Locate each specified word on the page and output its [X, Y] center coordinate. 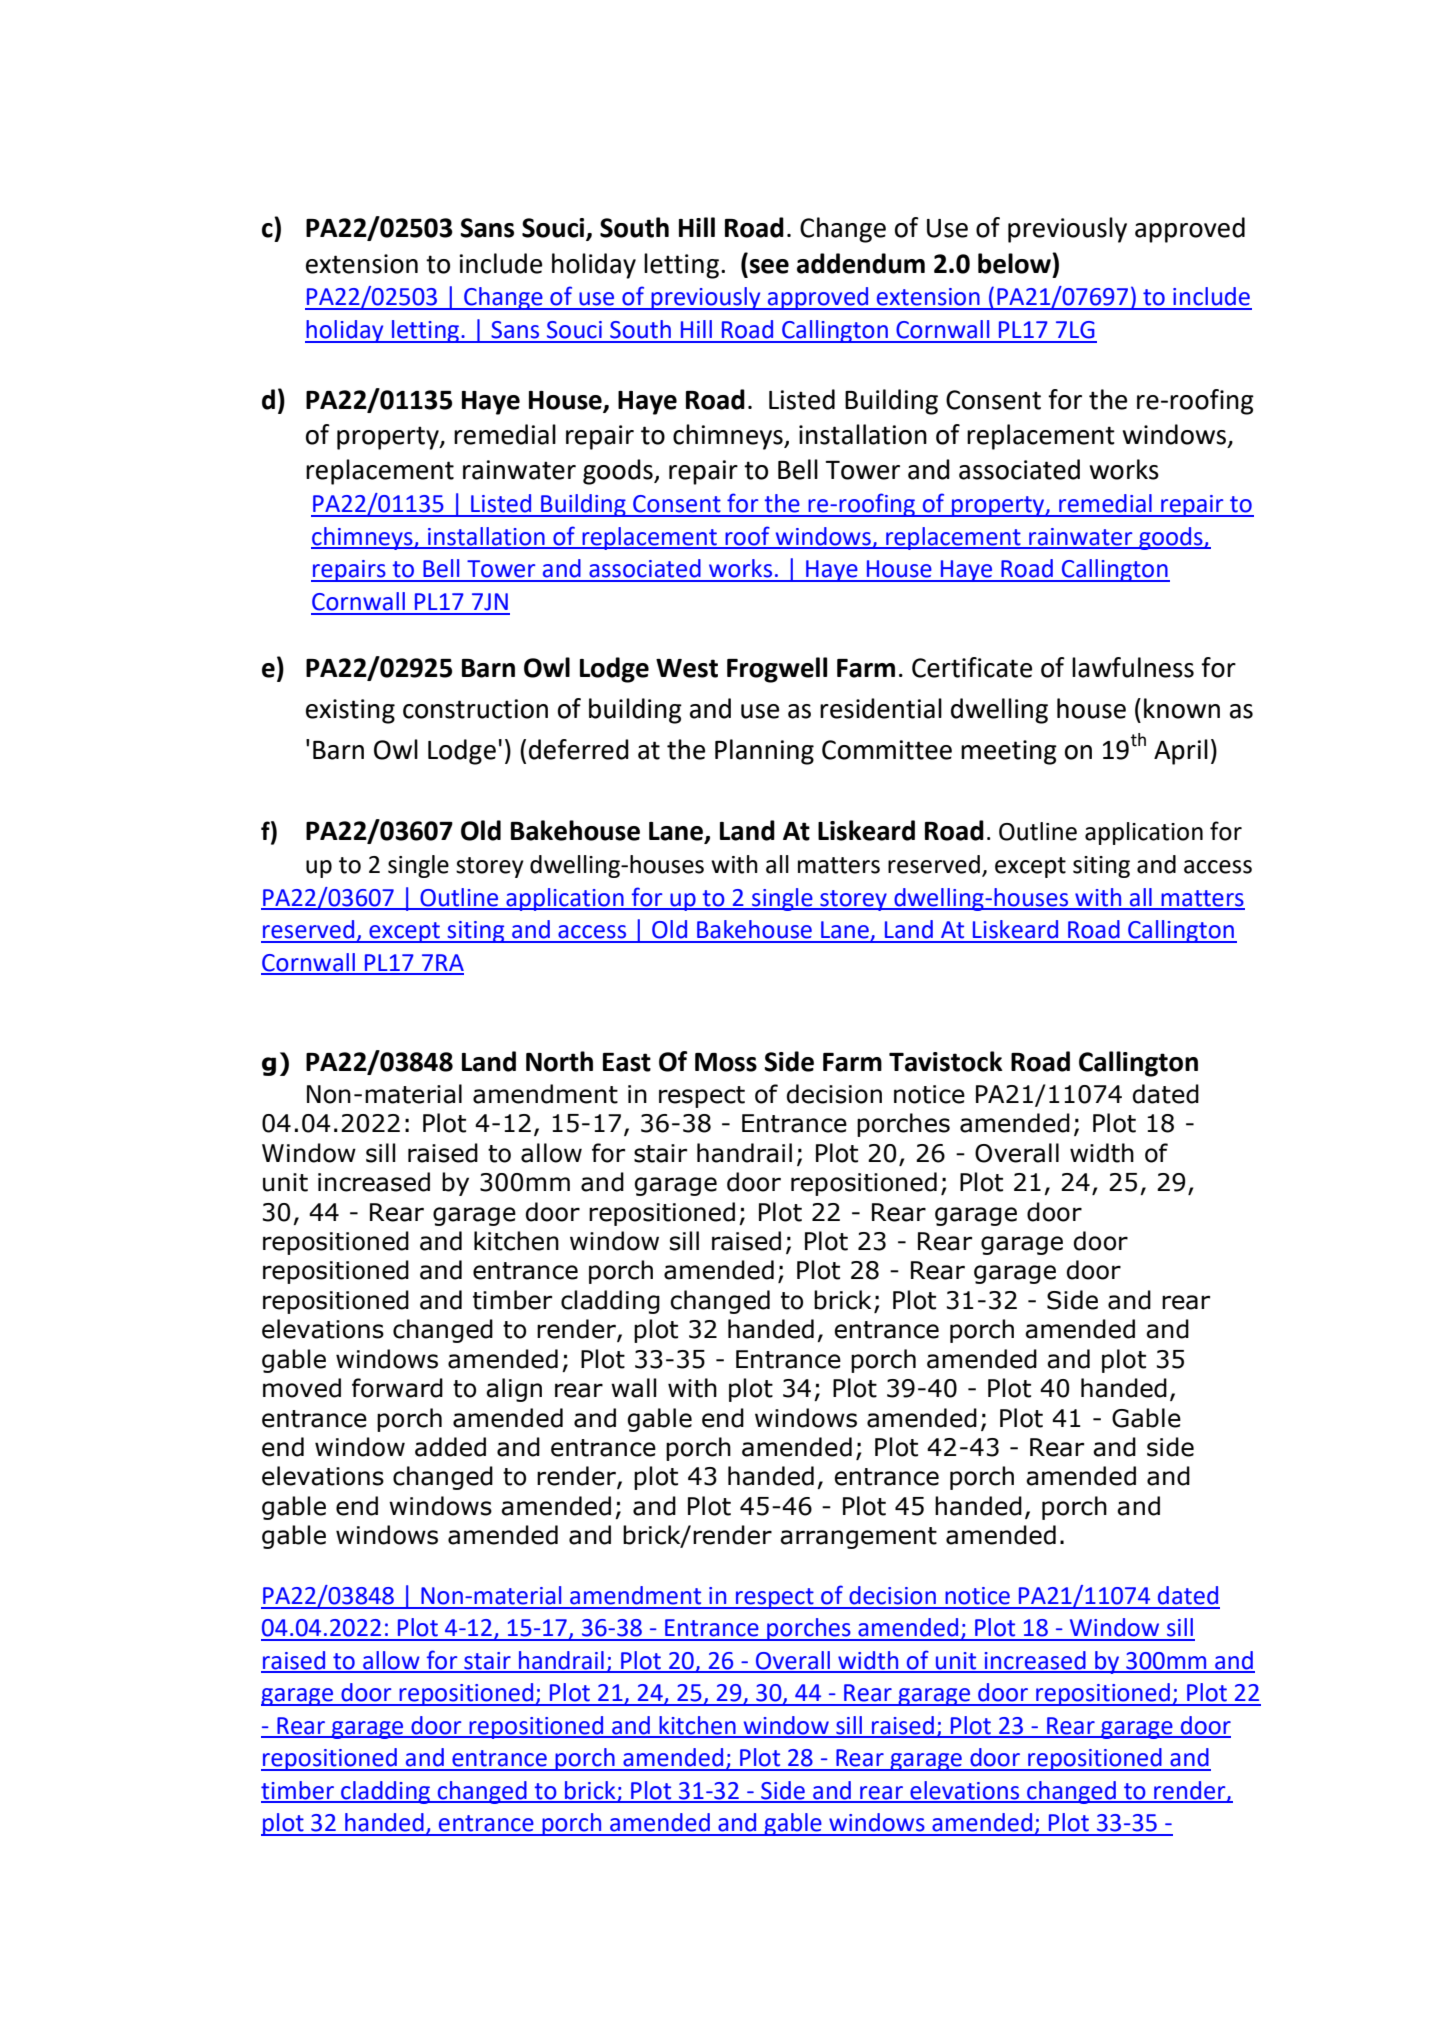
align [514, 1390]
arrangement [858, 1538]
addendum [861, 263]
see [769, 266]
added [450, 1447]
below [1015, 263]
